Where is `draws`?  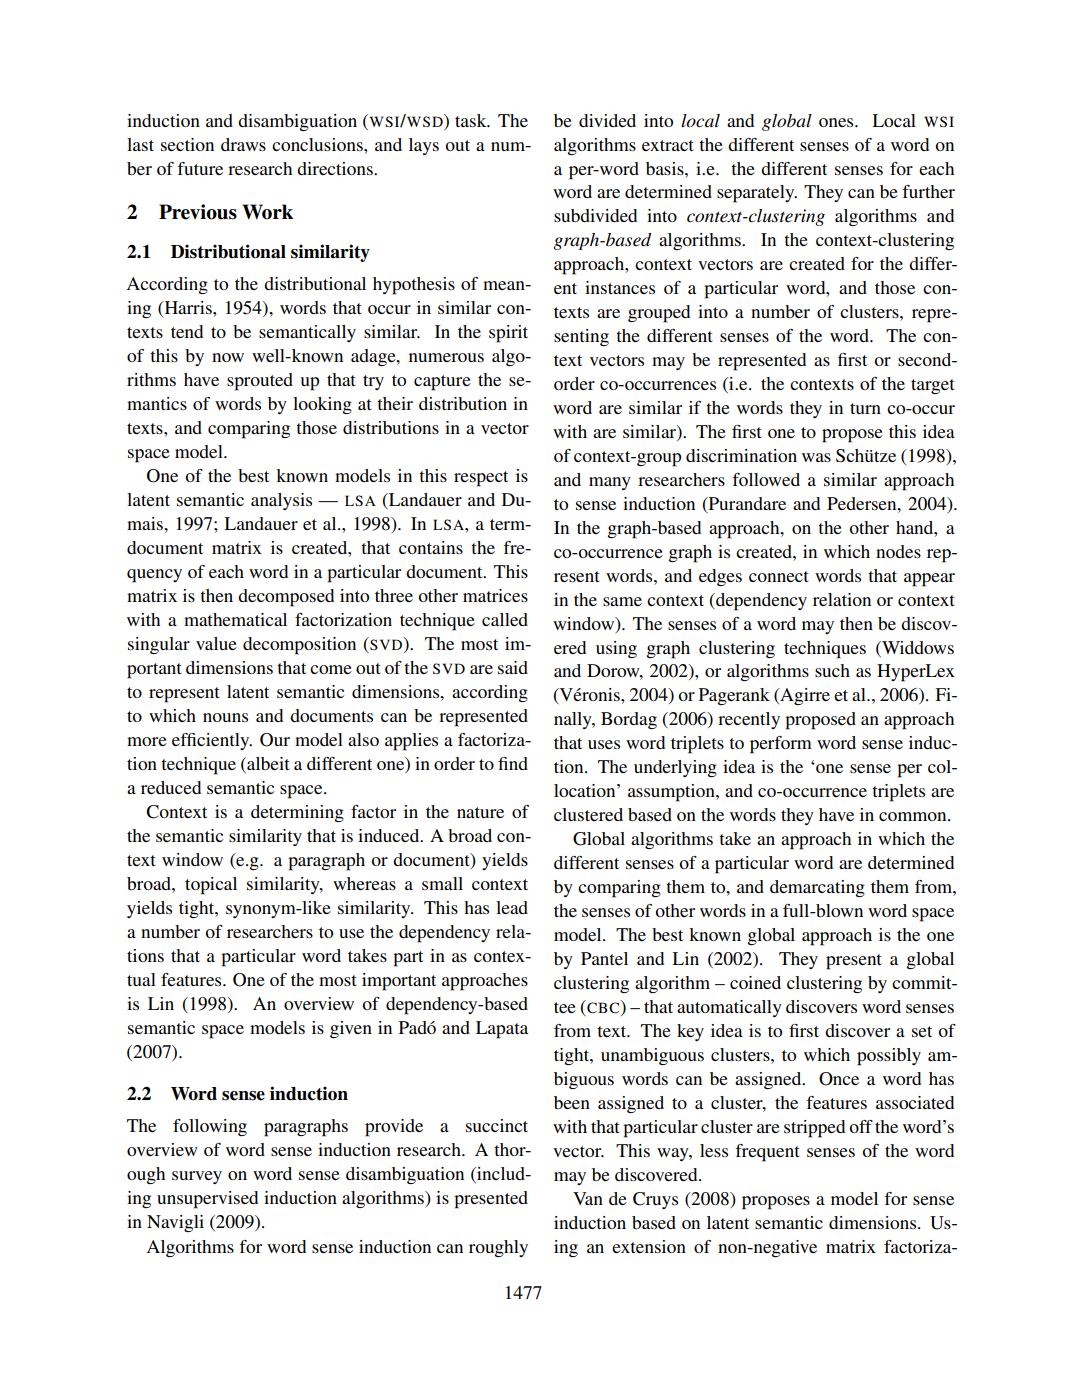
draws is located at coordinates (243, 144).
